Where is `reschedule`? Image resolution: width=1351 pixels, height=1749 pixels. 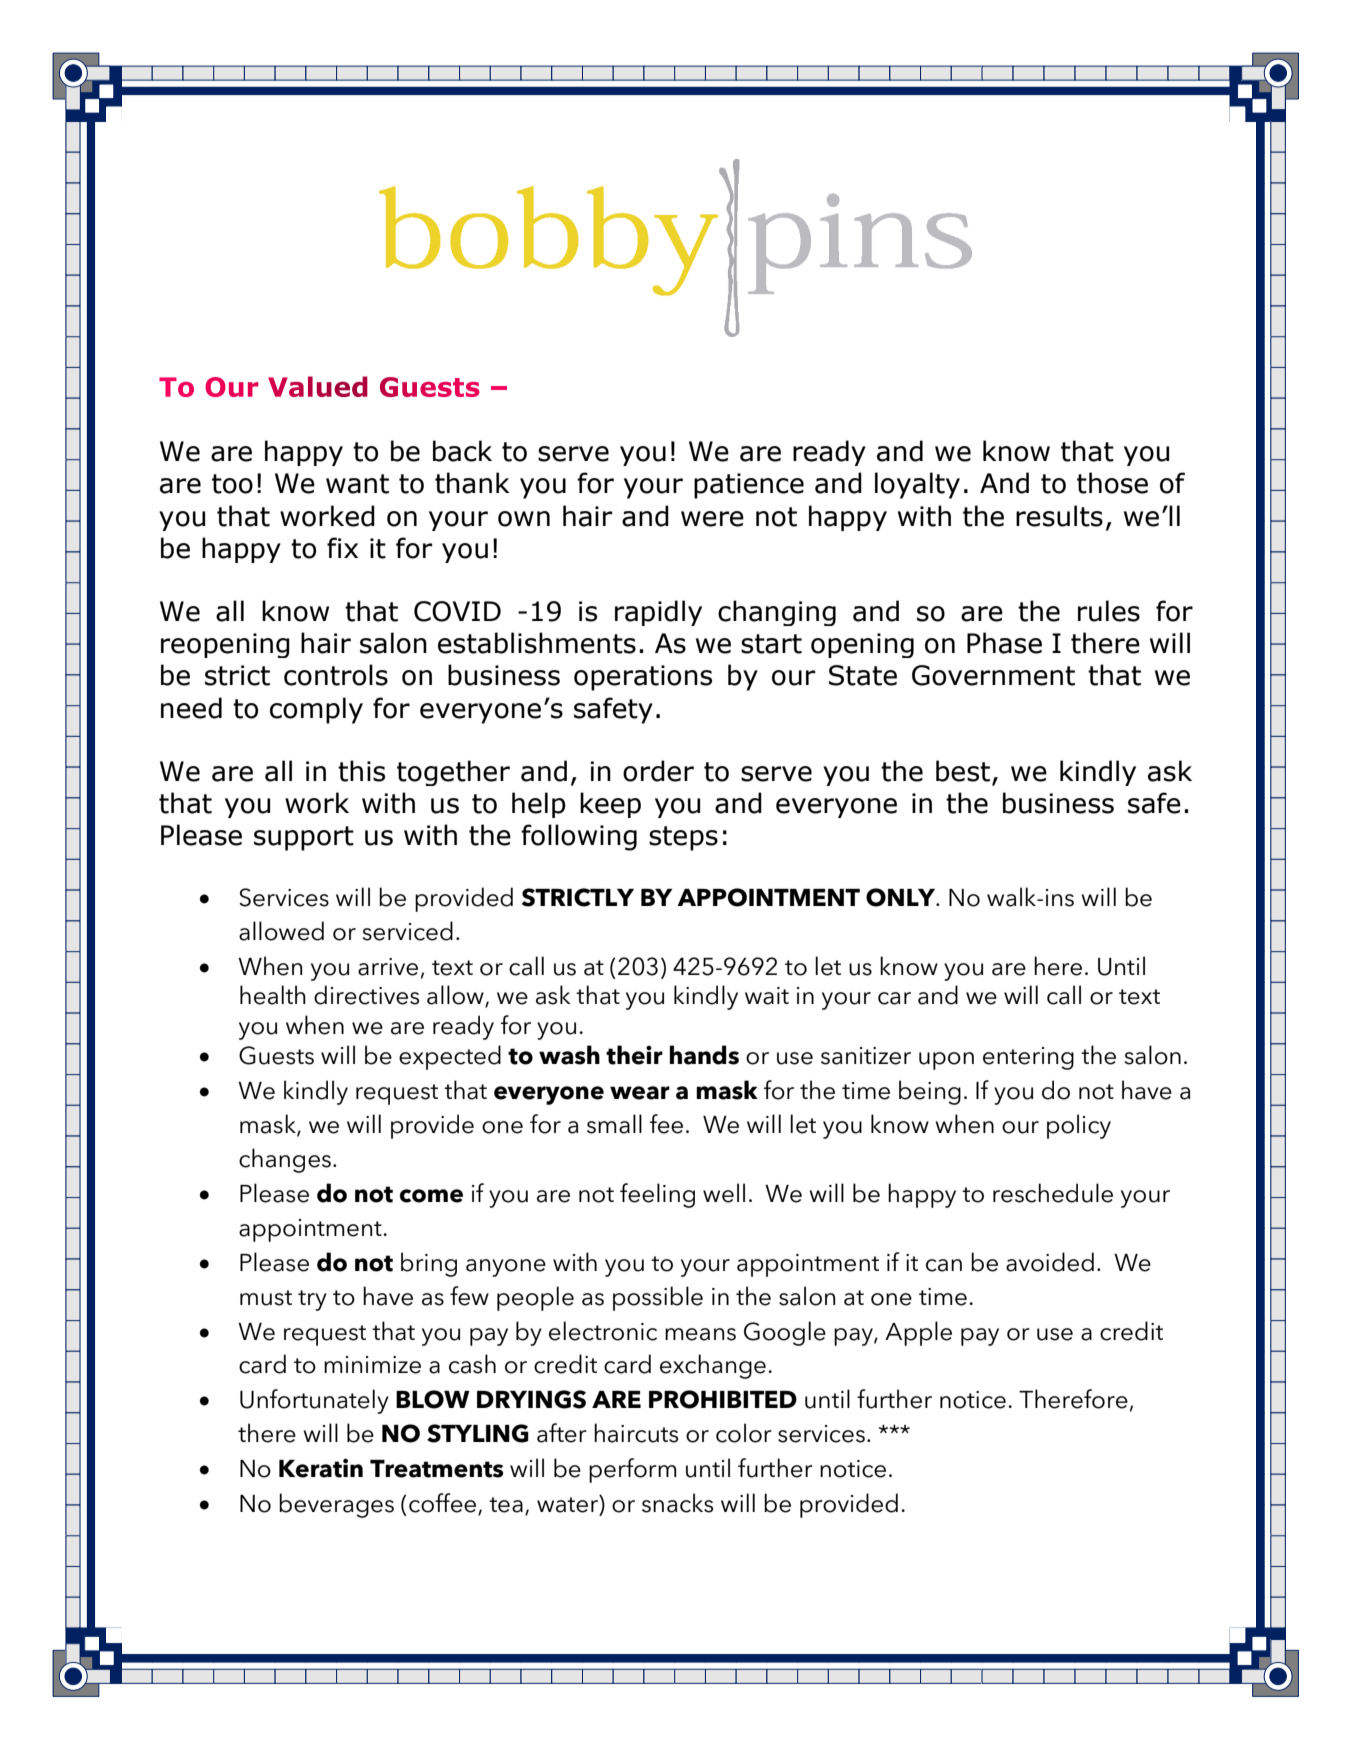
reschedule is located at coordinates (1053, 1193).
